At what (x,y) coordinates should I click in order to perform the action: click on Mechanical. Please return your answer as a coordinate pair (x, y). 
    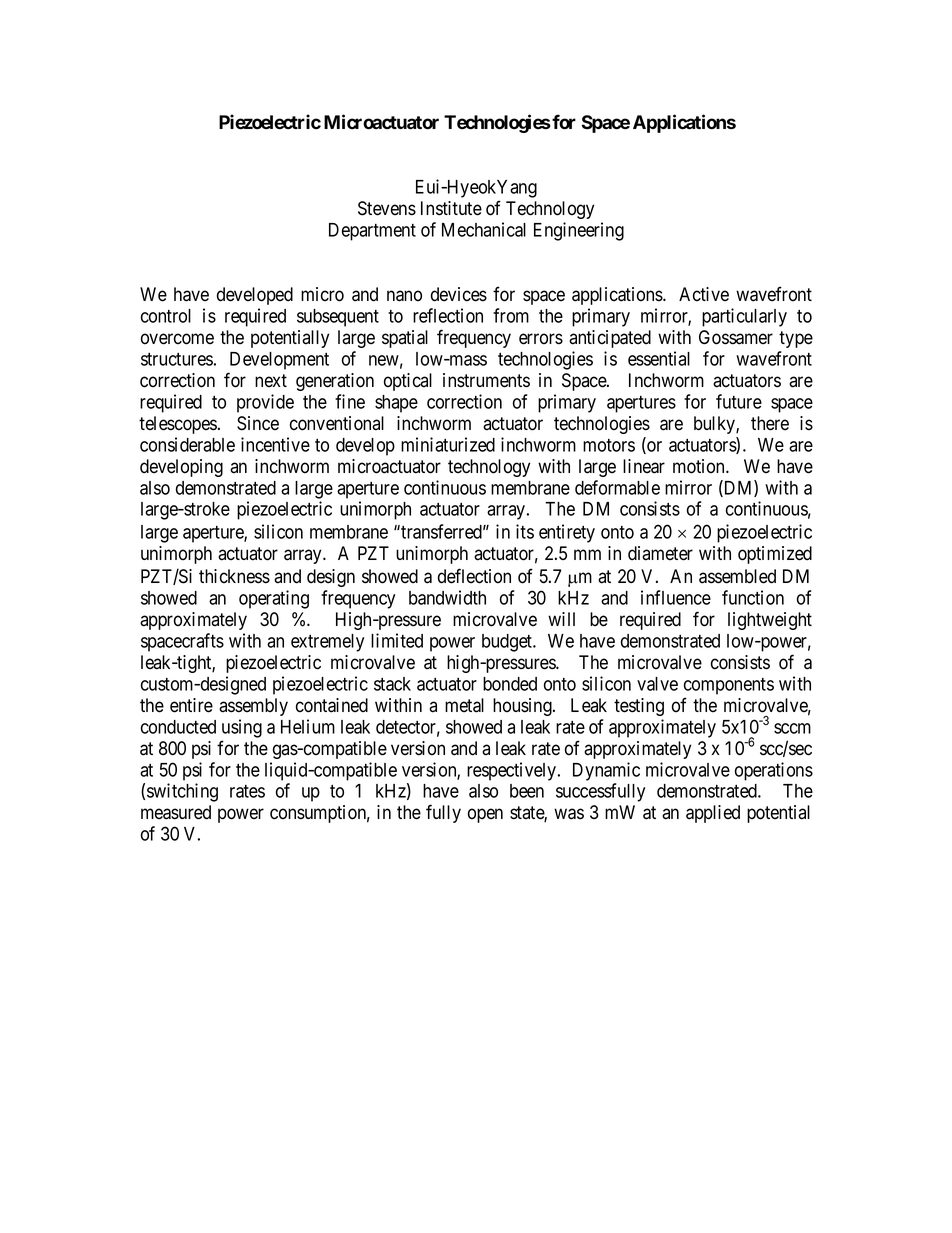
    Looking at the image, I should click on (484, 229).
